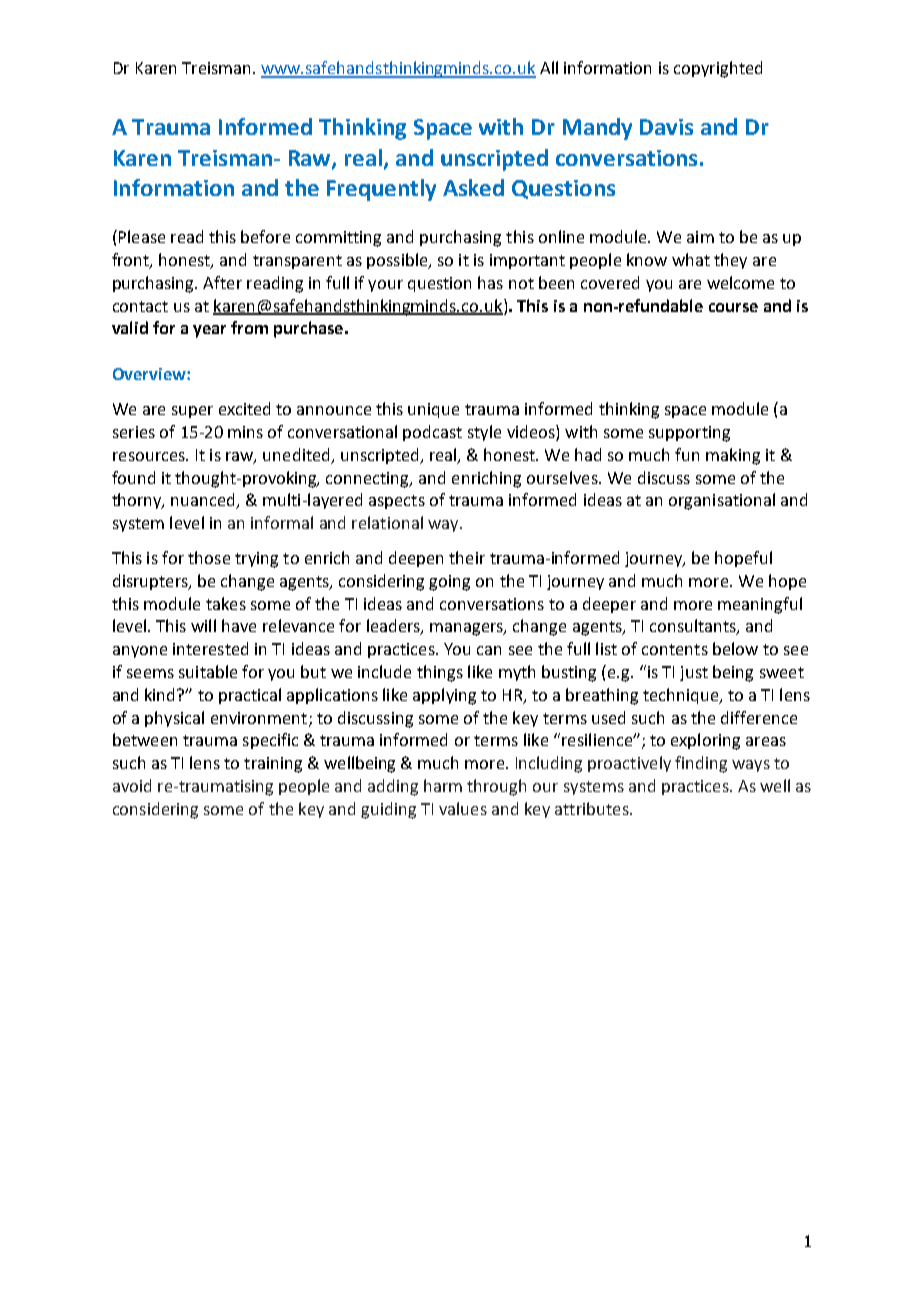  Describe the element at coordinates (449, 583) in the screenshot. I see `going` at that location.
